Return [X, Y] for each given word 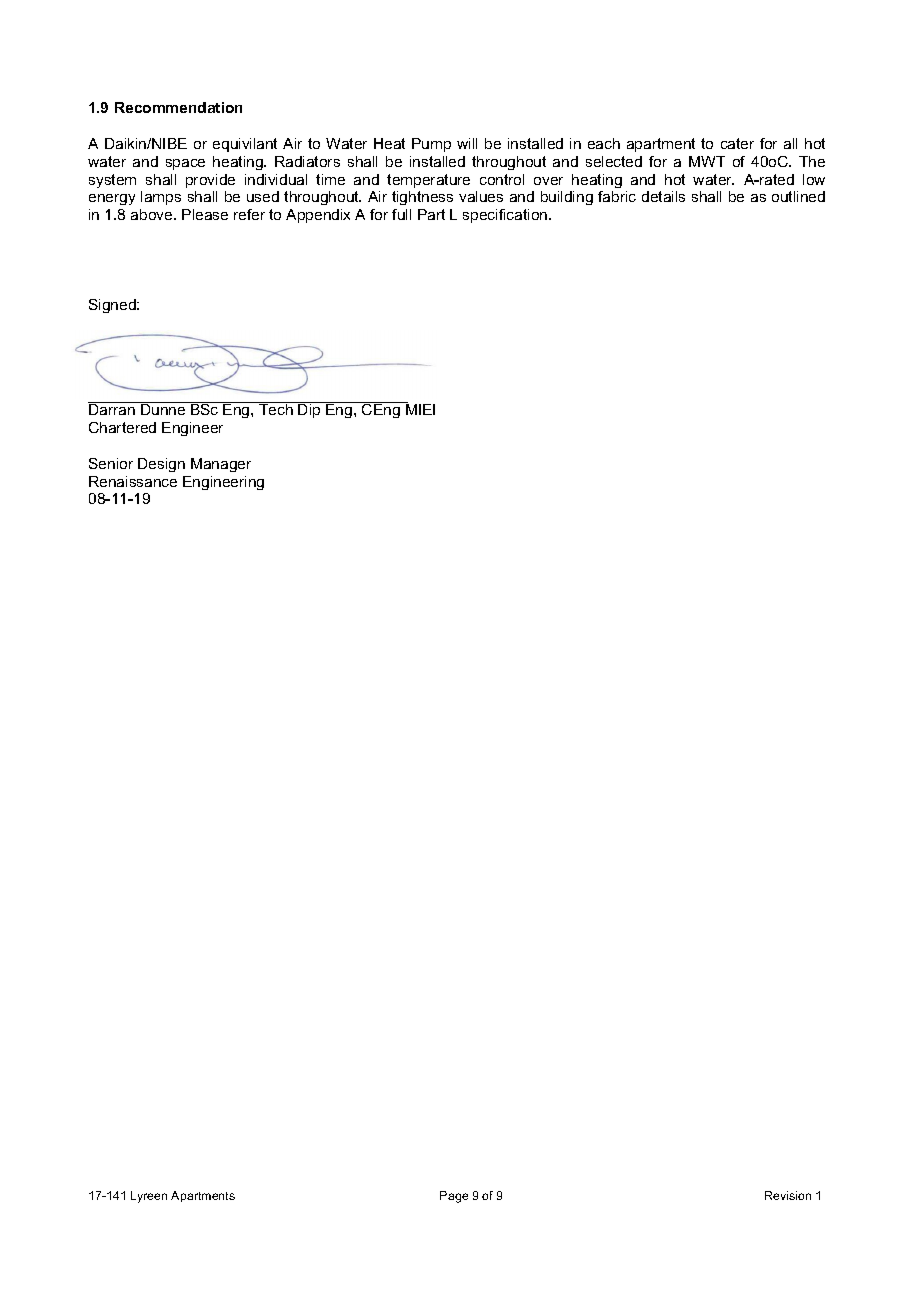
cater [737, 143]
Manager [221, 465]
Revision [788, 1195]
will [467, 143]
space [185, 164]
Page [454, 1197]
